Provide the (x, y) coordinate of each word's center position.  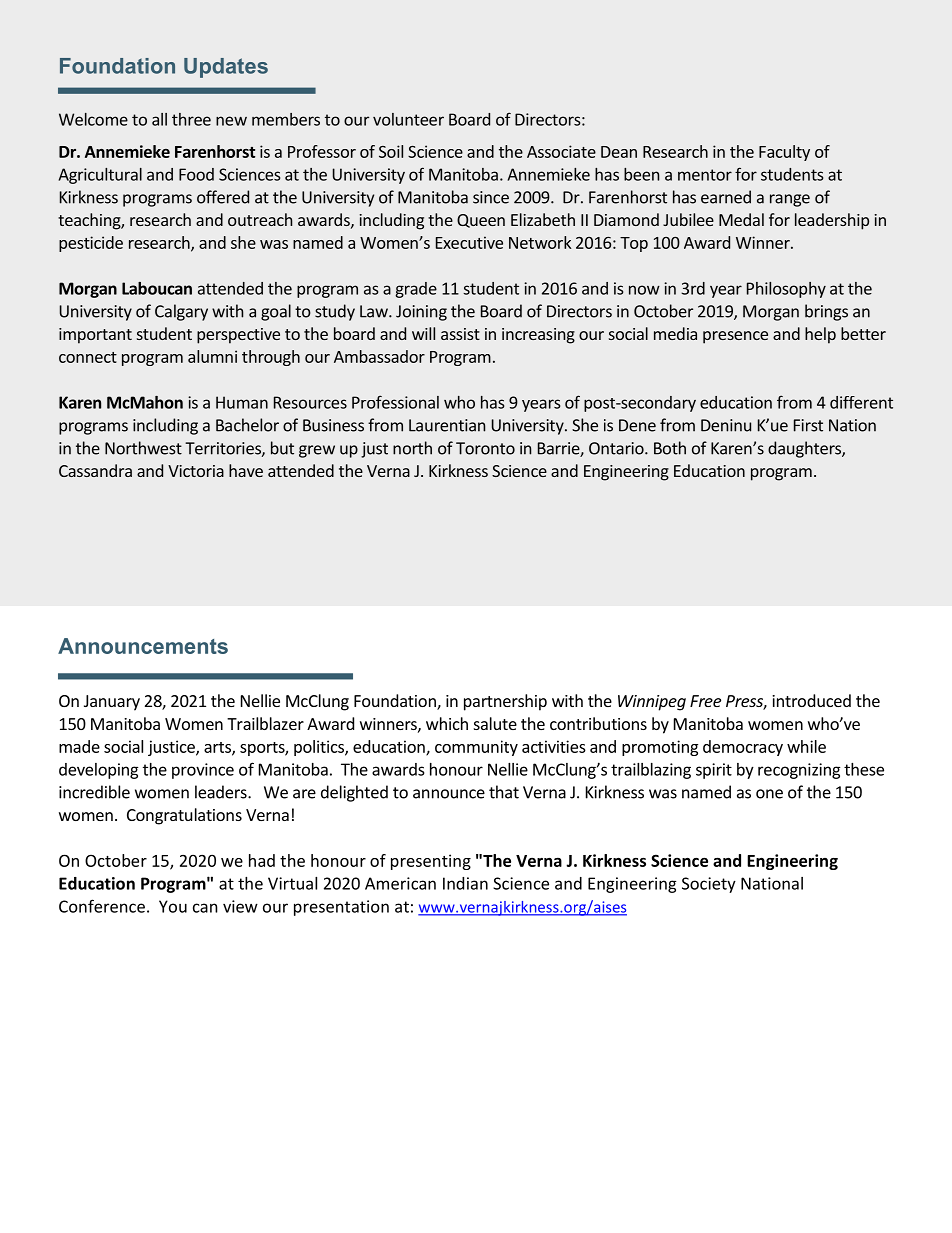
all (159, 119)
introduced (811, 700)
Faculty (784, 153)
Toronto (485, 448)
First (808, 425)
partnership (505, 702)
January (112, 703)
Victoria (196, 471)
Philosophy (786, 290)
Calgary (181, 312)
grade (416, 290)
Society (709, 885)
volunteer (408, 119)
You (173, 906)
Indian (465, 883)
